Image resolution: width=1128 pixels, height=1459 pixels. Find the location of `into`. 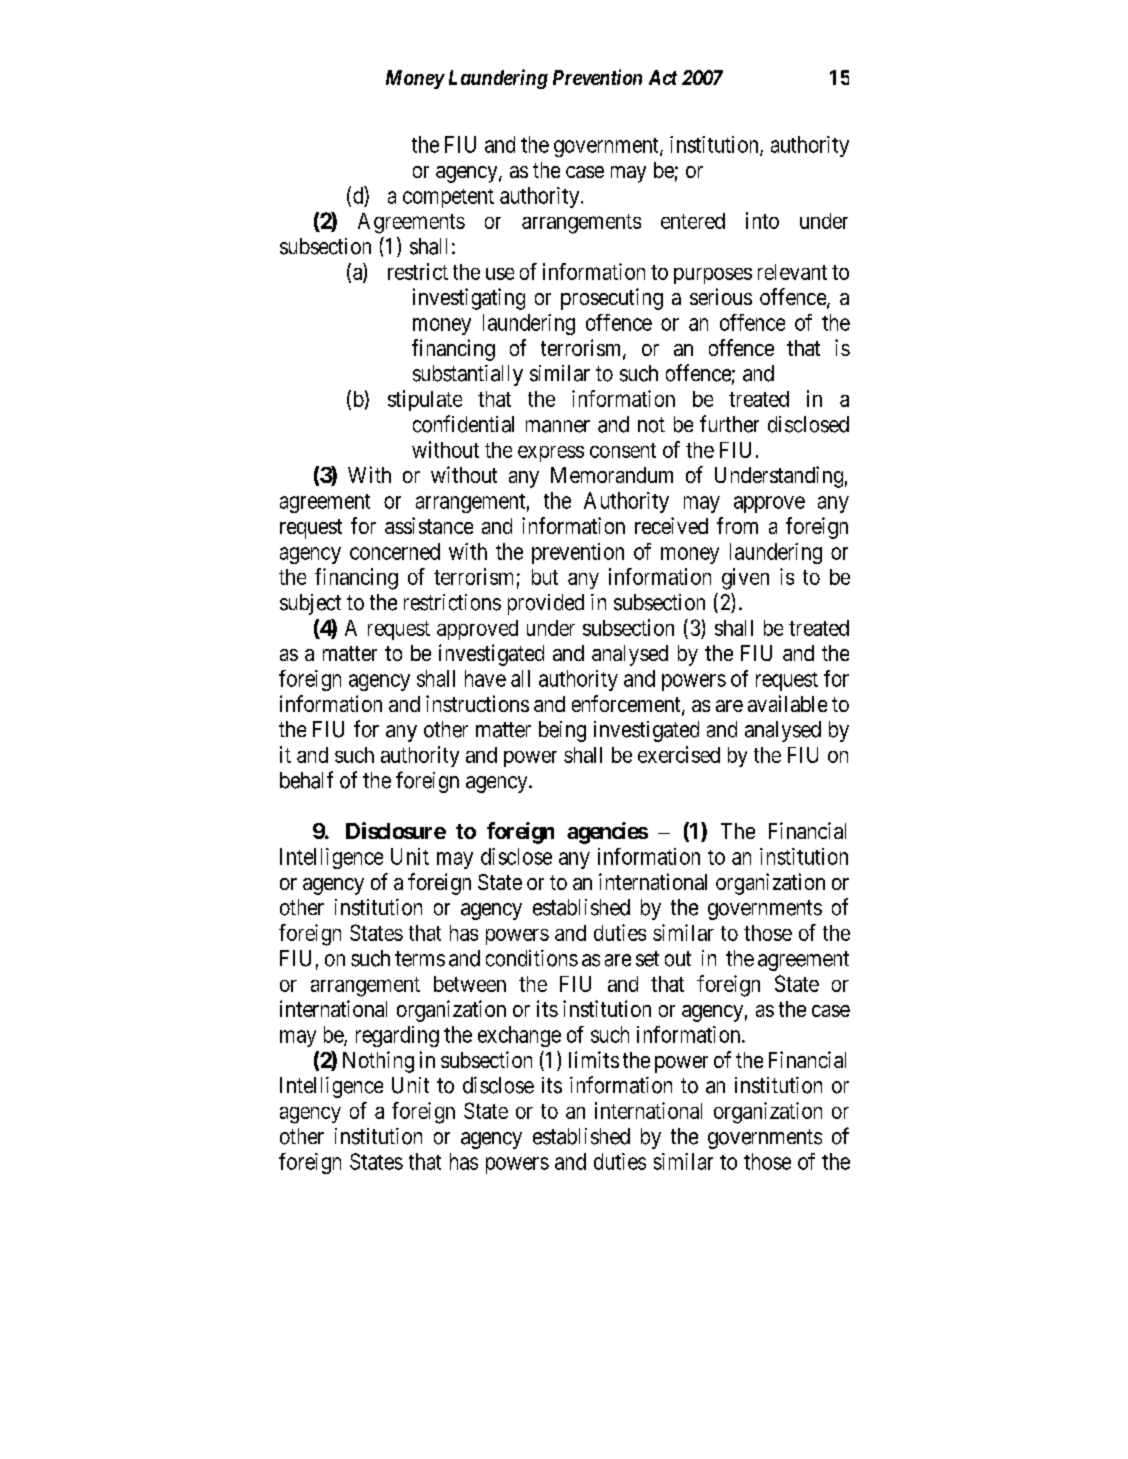

into is located at coordinates (762, 220).
